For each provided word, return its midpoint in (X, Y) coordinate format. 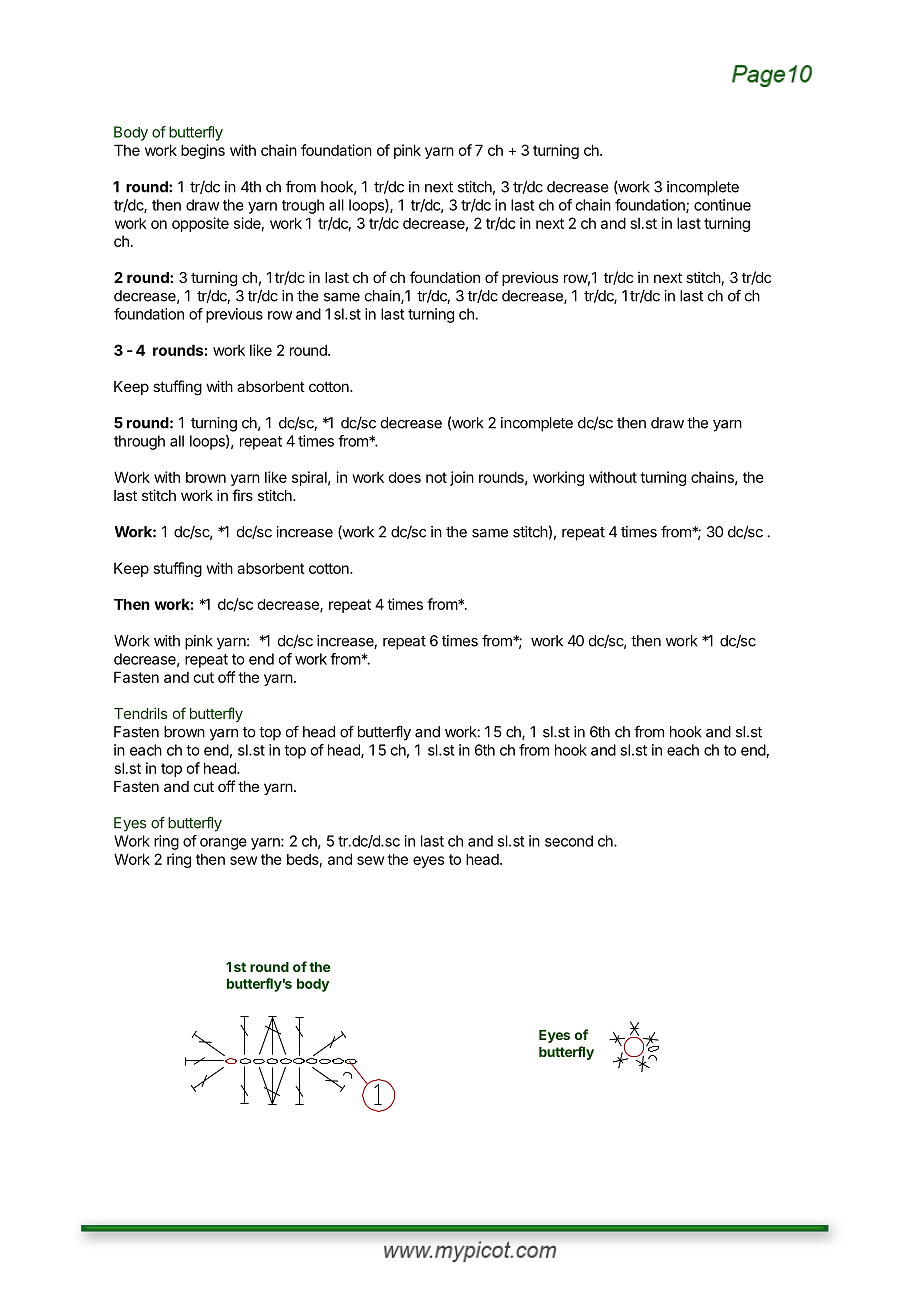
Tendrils (140, 713)
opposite (200, 224)
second (569, 841)
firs (242, 495)
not (436, 477)
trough (303, 206)
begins (203, 151)
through (139, 442)
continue (722, 205)
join (462, 478)
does (404, 477)
